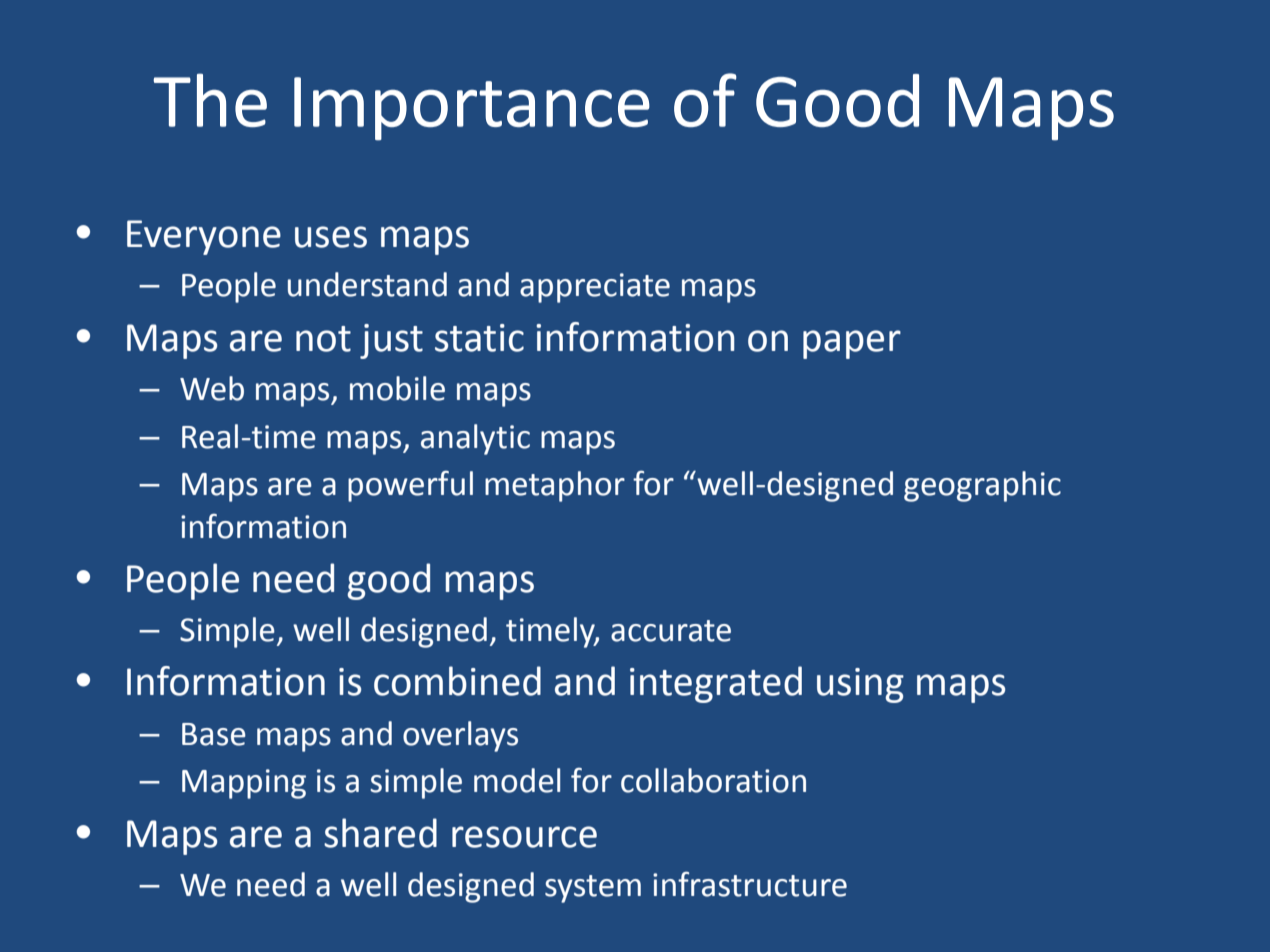 The image size is (1270, 952). Describe the element at coordinates (860, 685) in the page. I see `using` at that location.
